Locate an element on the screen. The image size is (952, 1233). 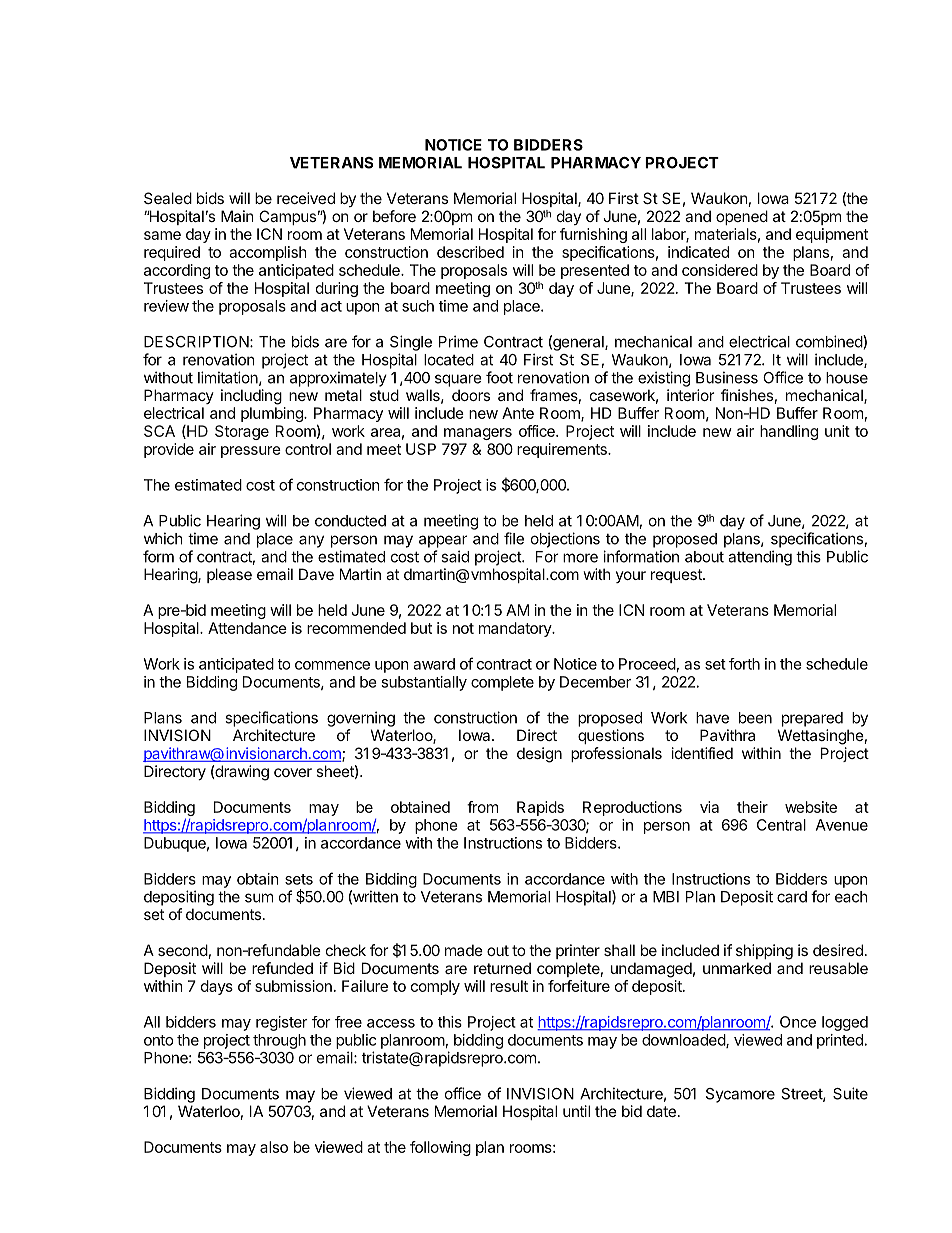
Central is located at coordinates (781, 825).
